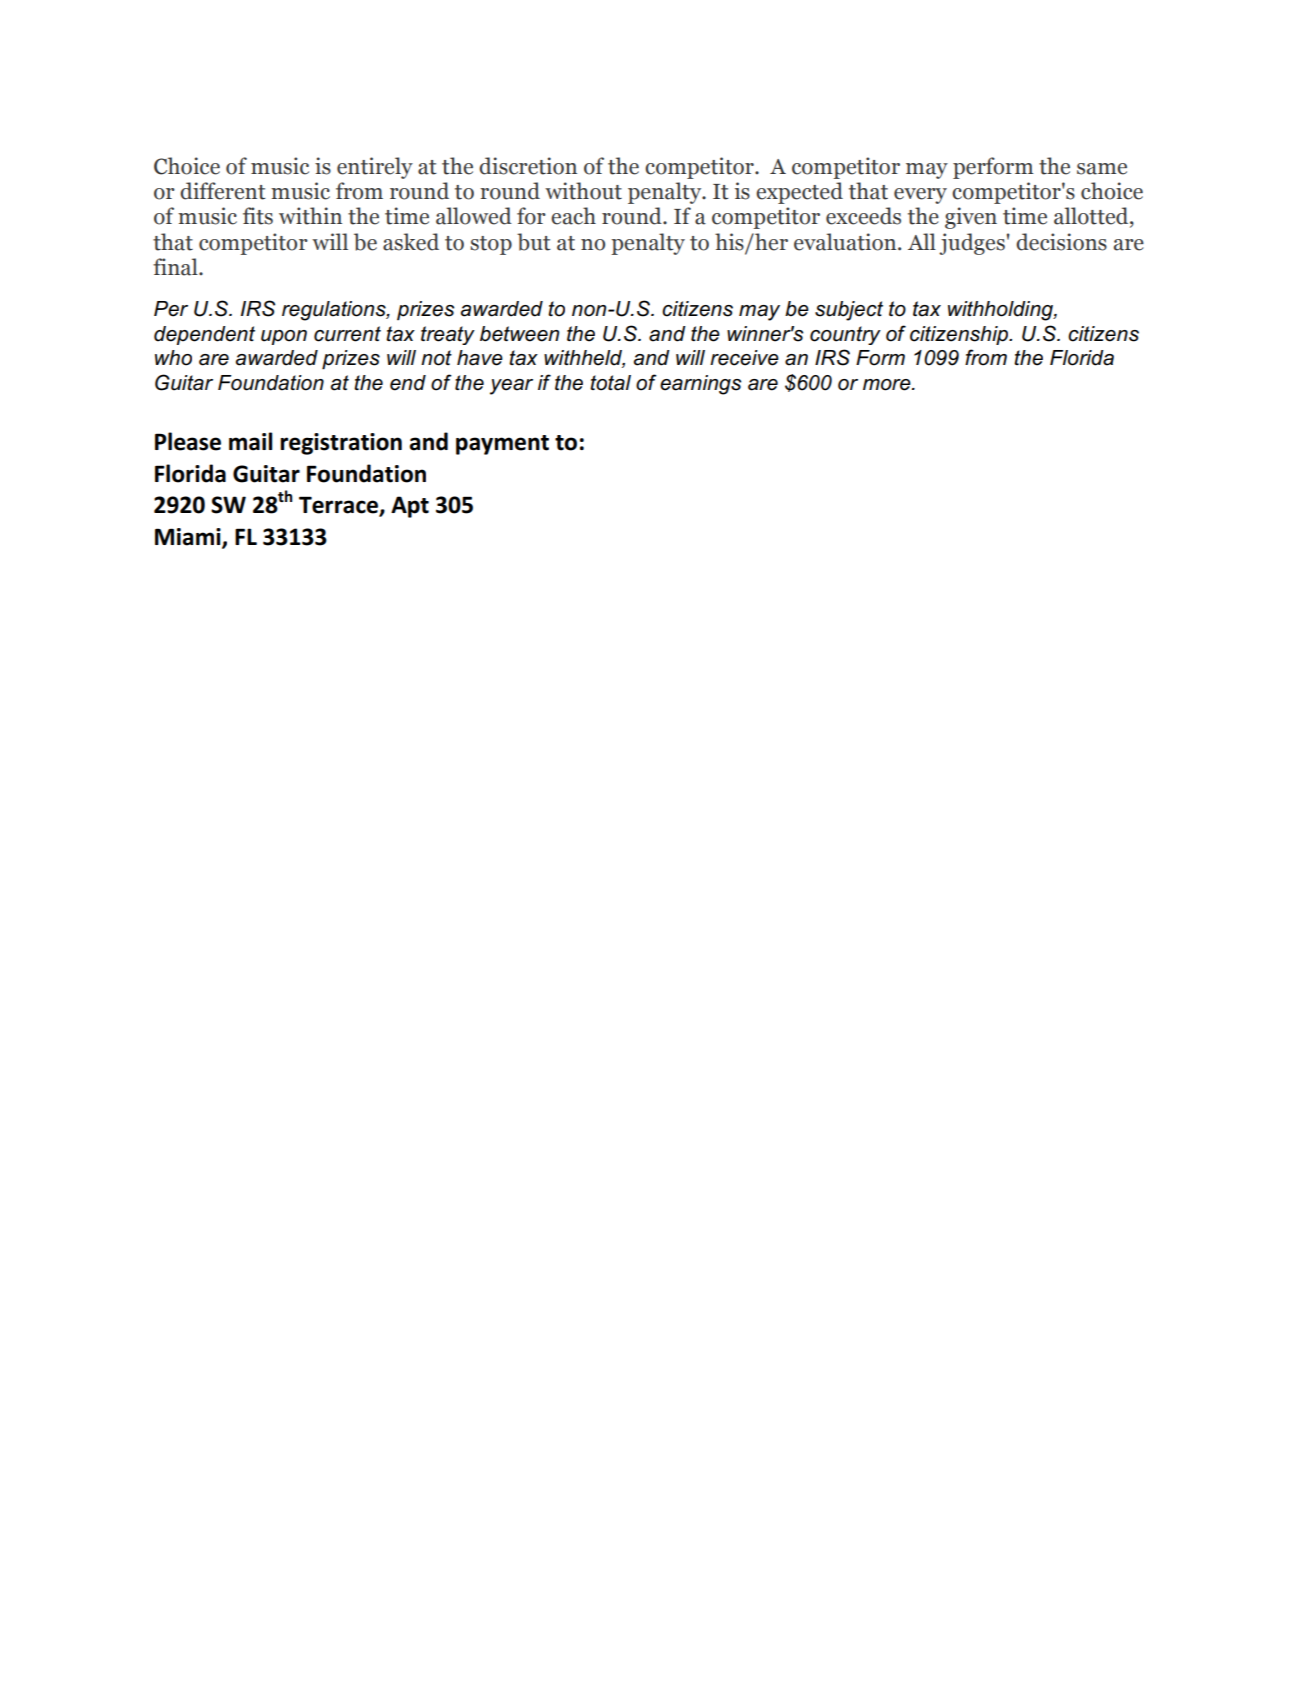  I want to click on judges, so click(972, 244).
